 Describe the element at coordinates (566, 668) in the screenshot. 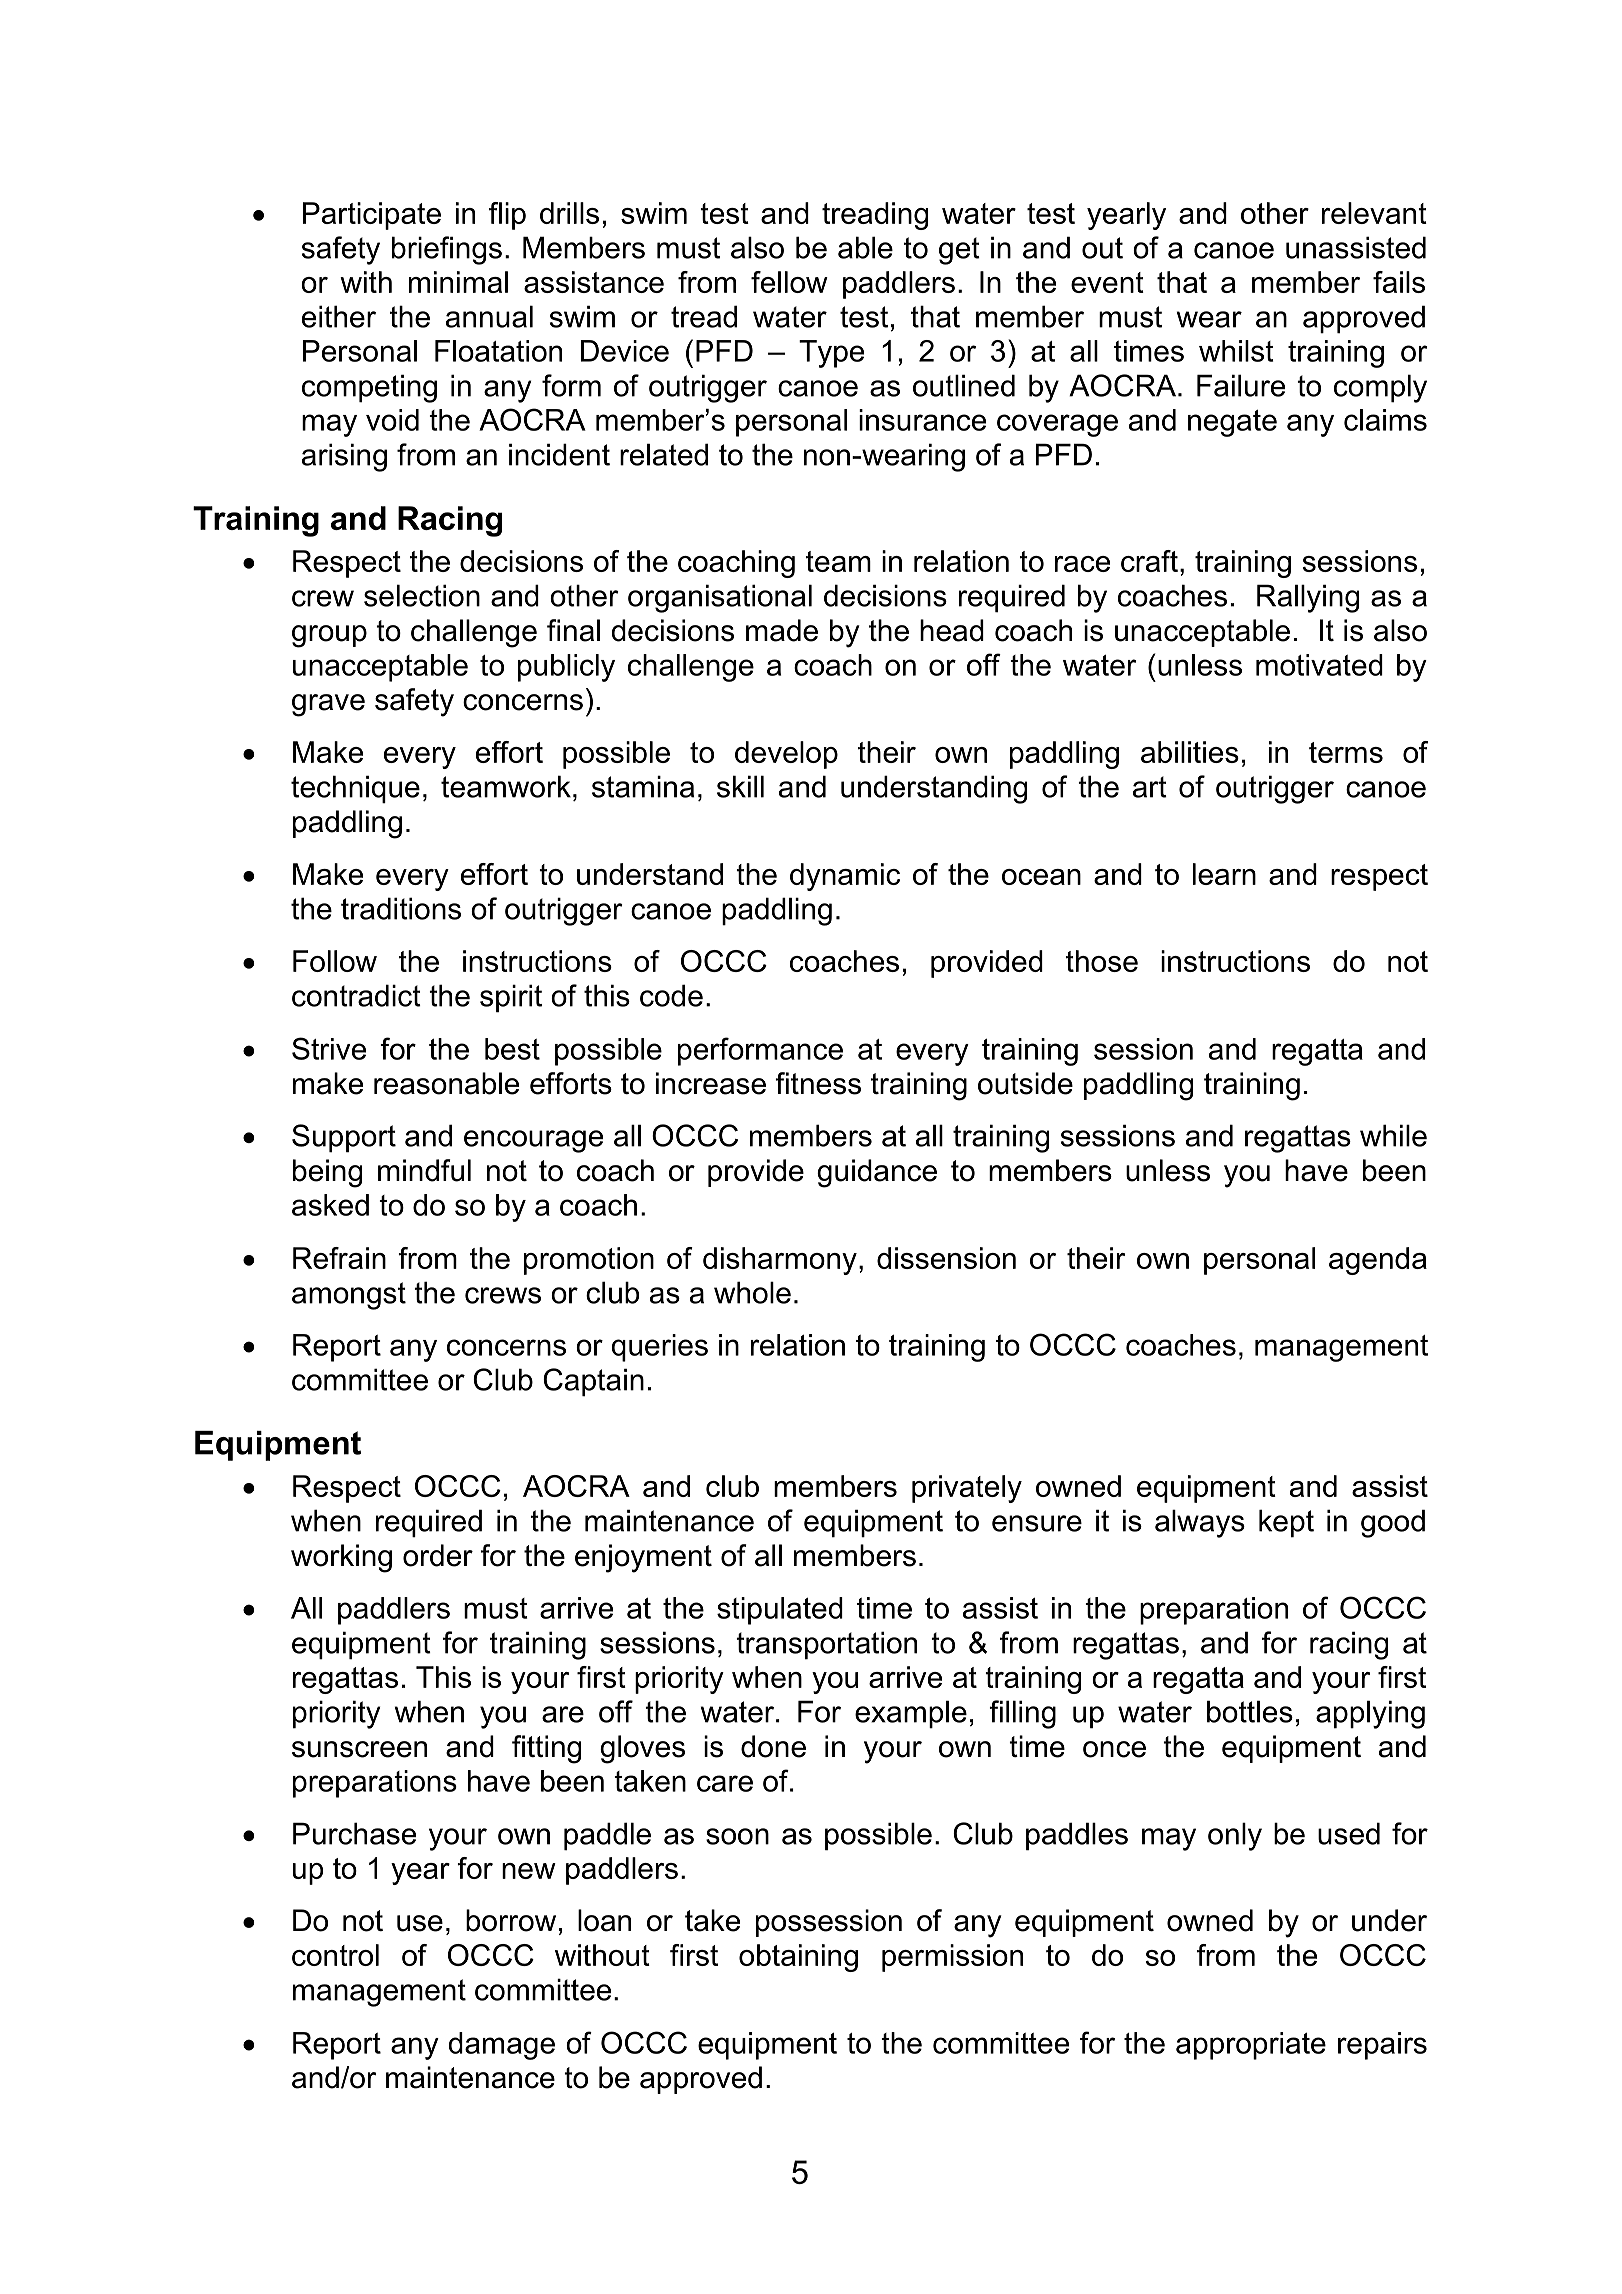

I see `publicly` at that location.
